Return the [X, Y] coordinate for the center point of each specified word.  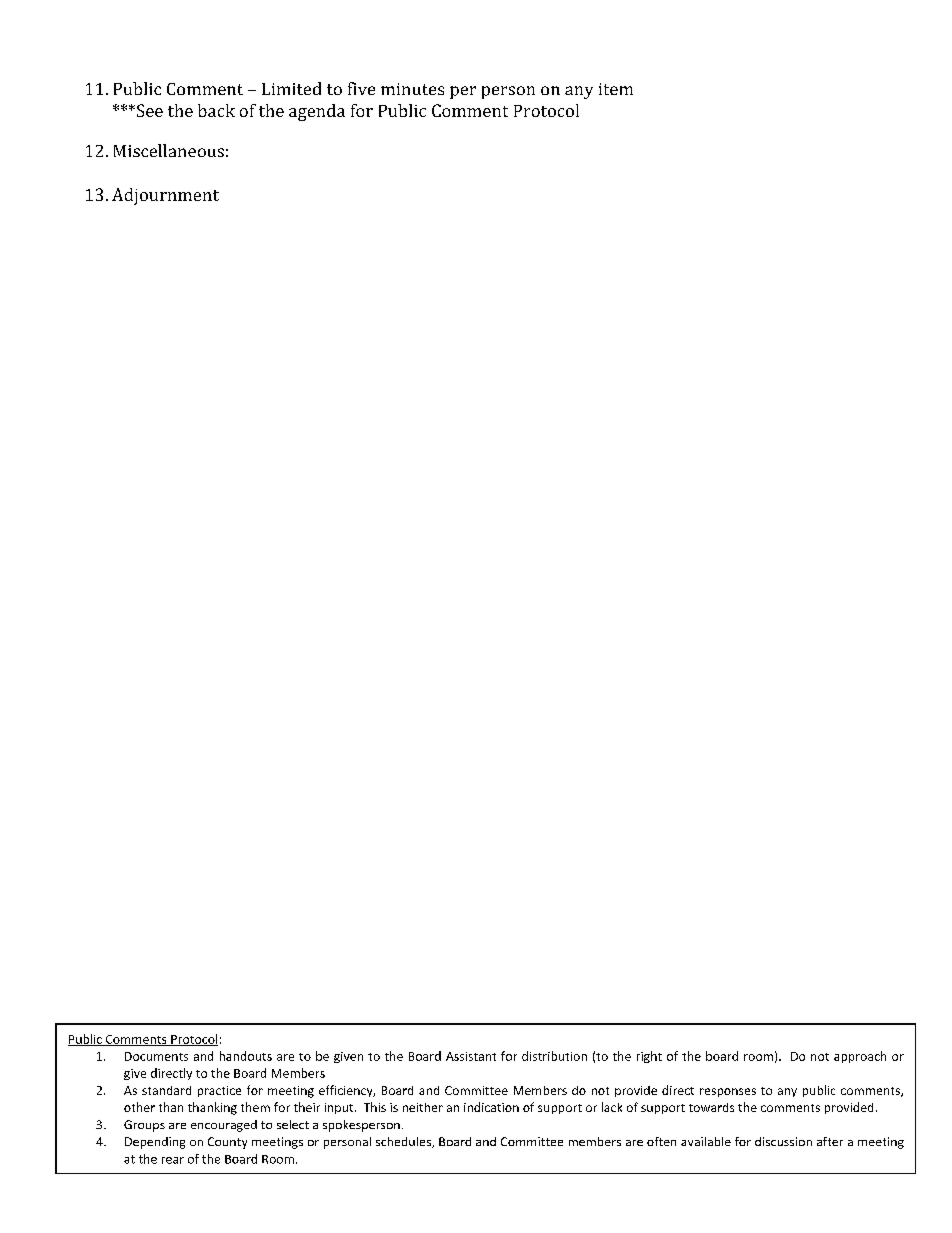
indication [491, 1107]
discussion [783, 1141]
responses [728, 1092]
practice [219, 1091]
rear [173, 1160]
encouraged [224, 1126]
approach [860, 1057]
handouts [246, 1056]
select [293, 1124]
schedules [404, 1142]
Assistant [471, 1056]
